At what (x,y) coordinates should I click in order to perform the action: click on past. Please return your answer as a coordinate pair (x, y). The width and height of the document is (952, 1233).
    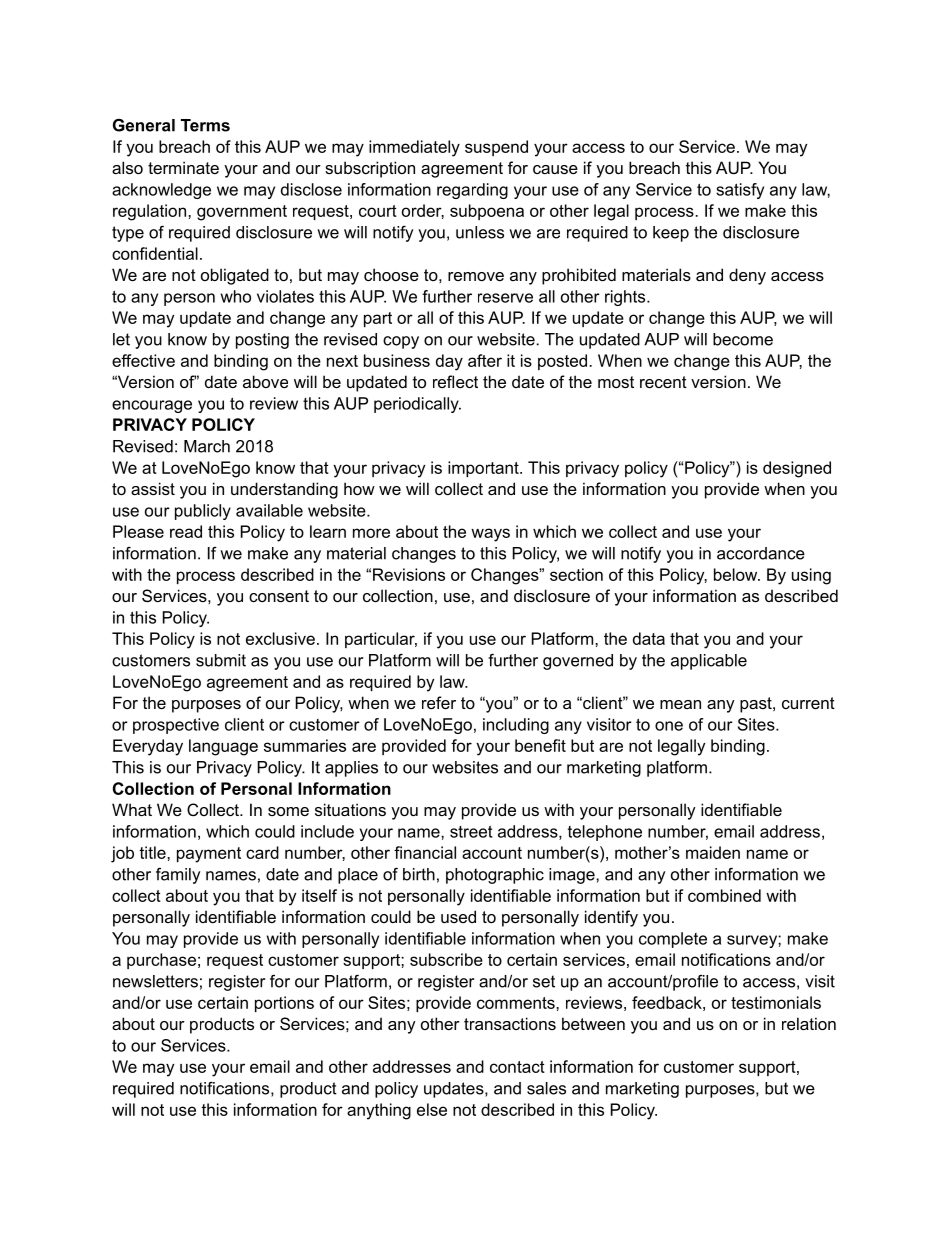
    Looking at the image, I should click on (757, 705).
